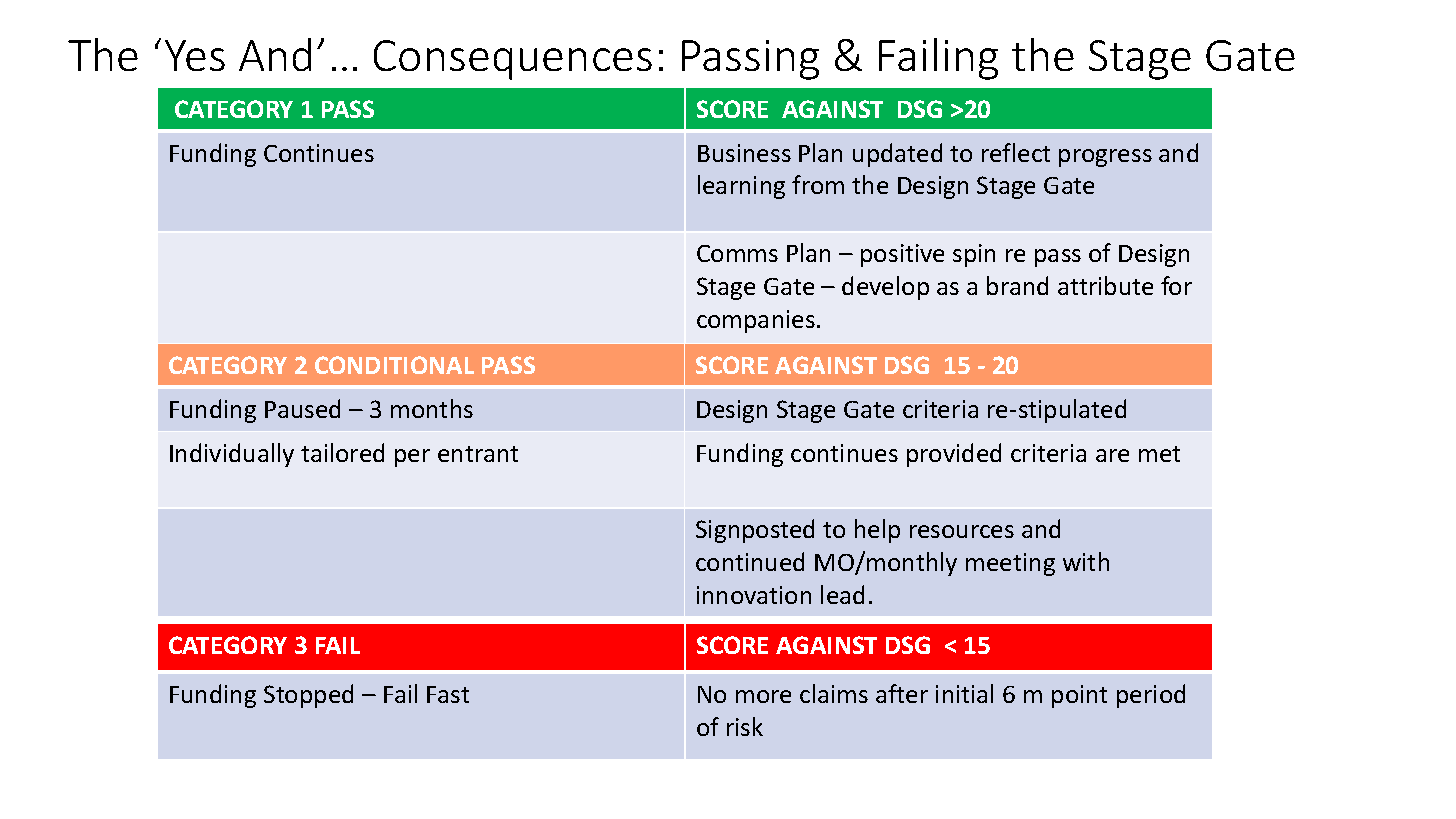 The image size is (1456, 819). Describe the element at coordinates (308, 696) in the screenshot. I see `Stopped` at that location.
